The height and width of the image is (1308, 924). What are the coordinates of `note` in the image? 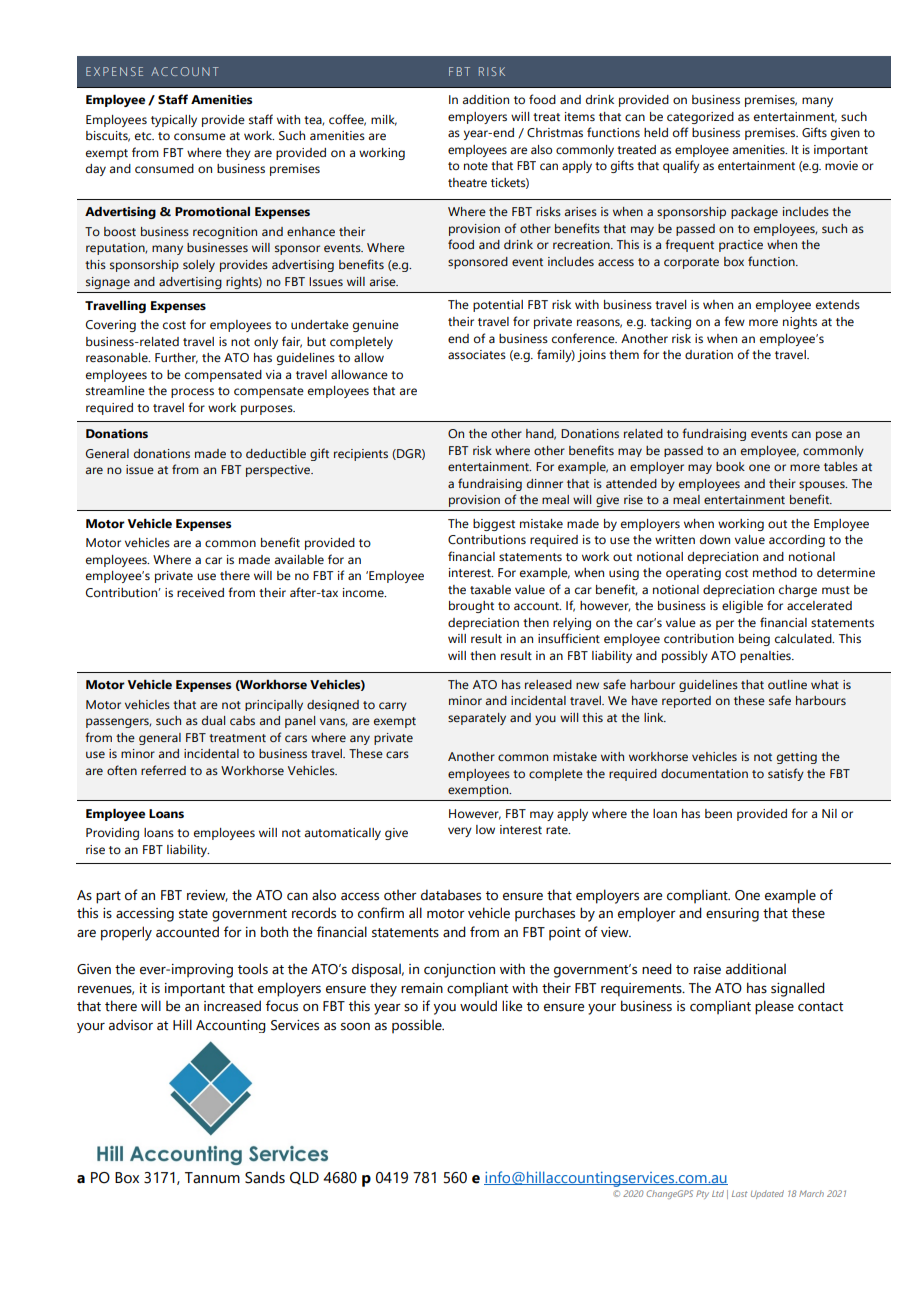 It's located at (476, 166).
